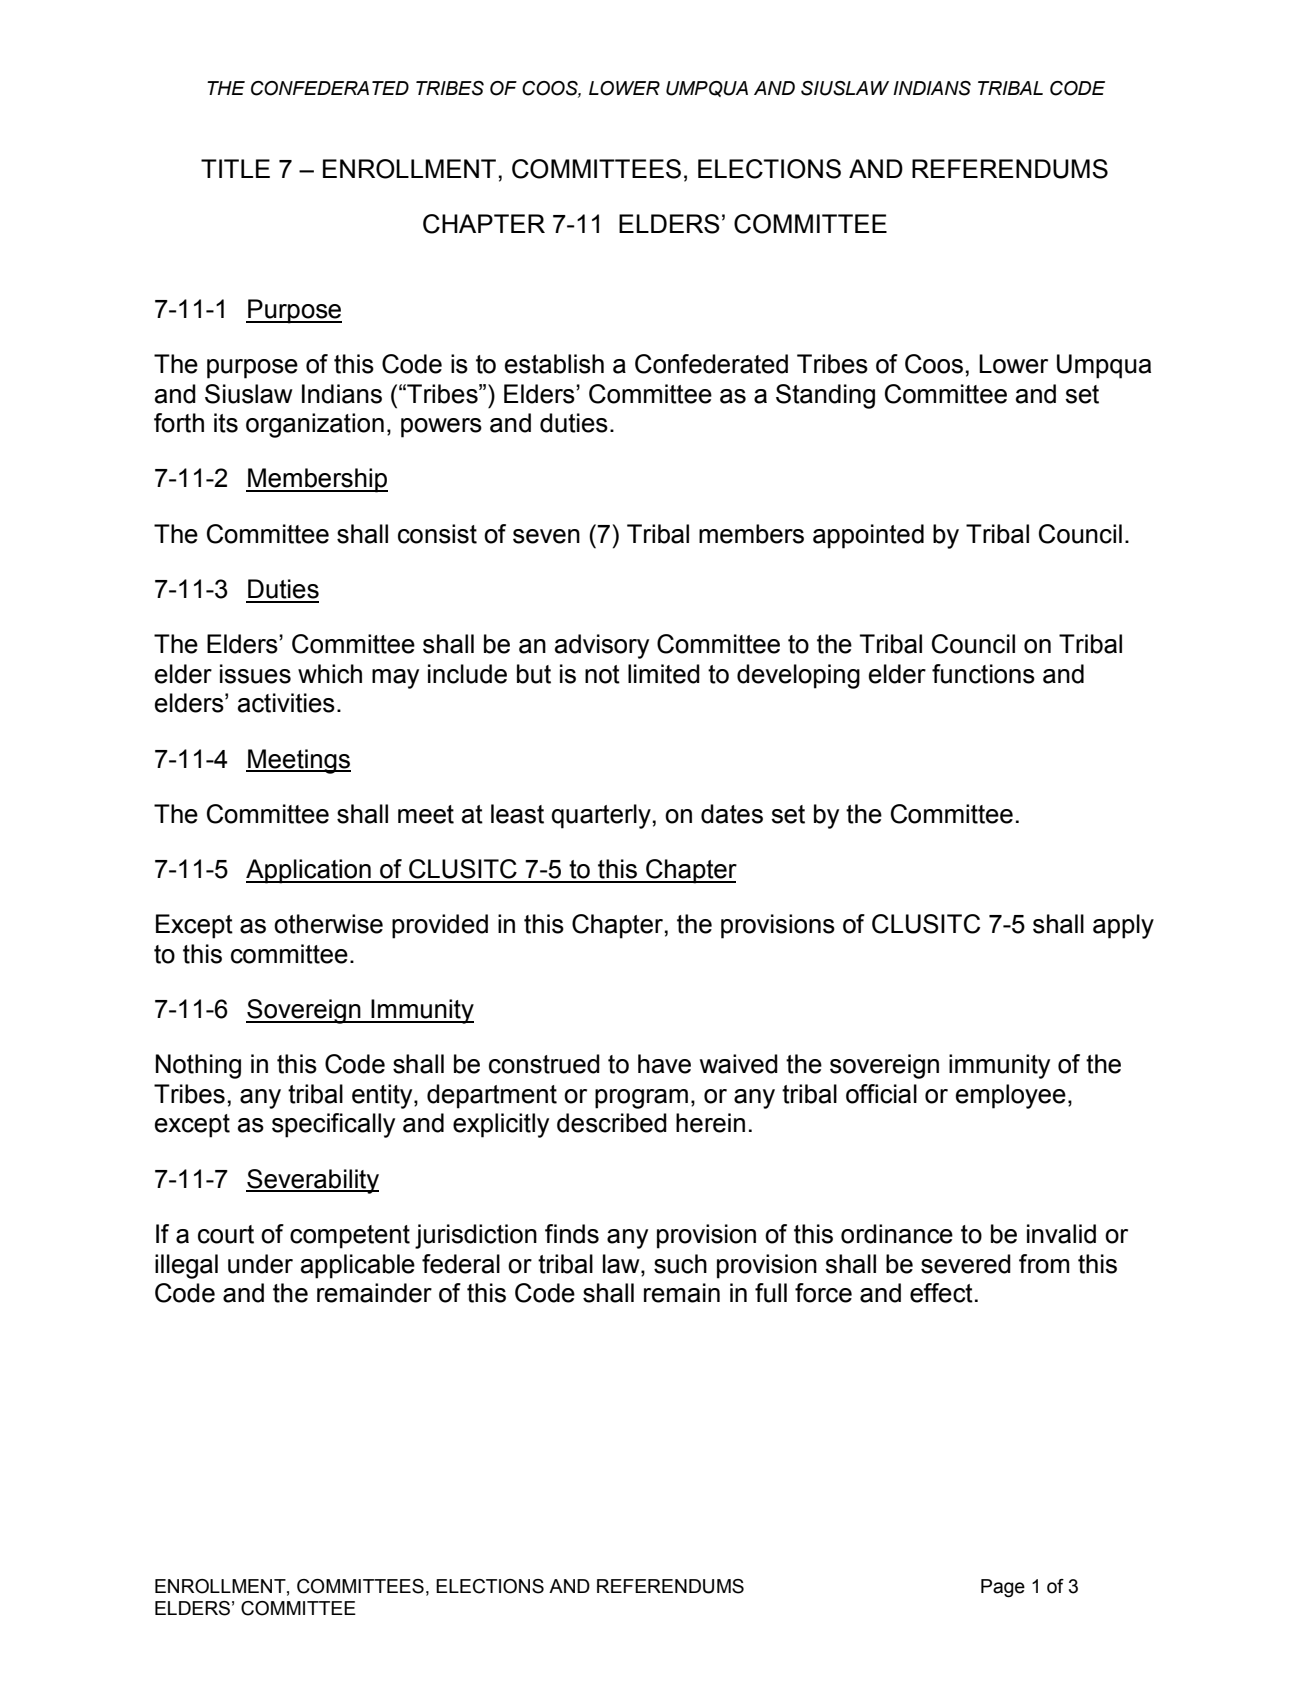 This image has width=1310, height=1696. What do you see at coordinates (546, 536) in the image?
I see `seven` at bounding box center [546, 536].
